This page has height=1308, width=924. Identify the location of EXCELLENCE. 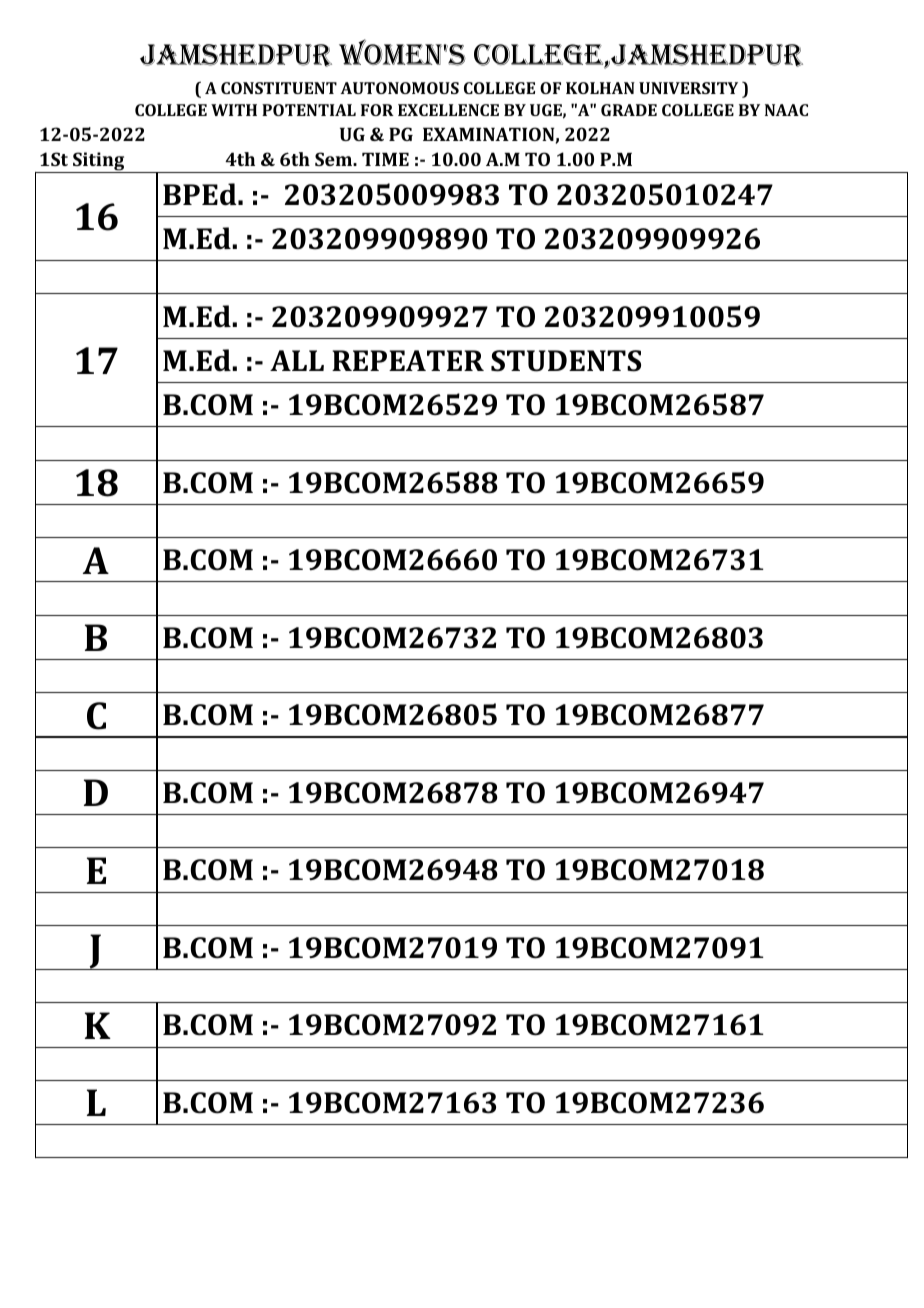
(448, 110).
